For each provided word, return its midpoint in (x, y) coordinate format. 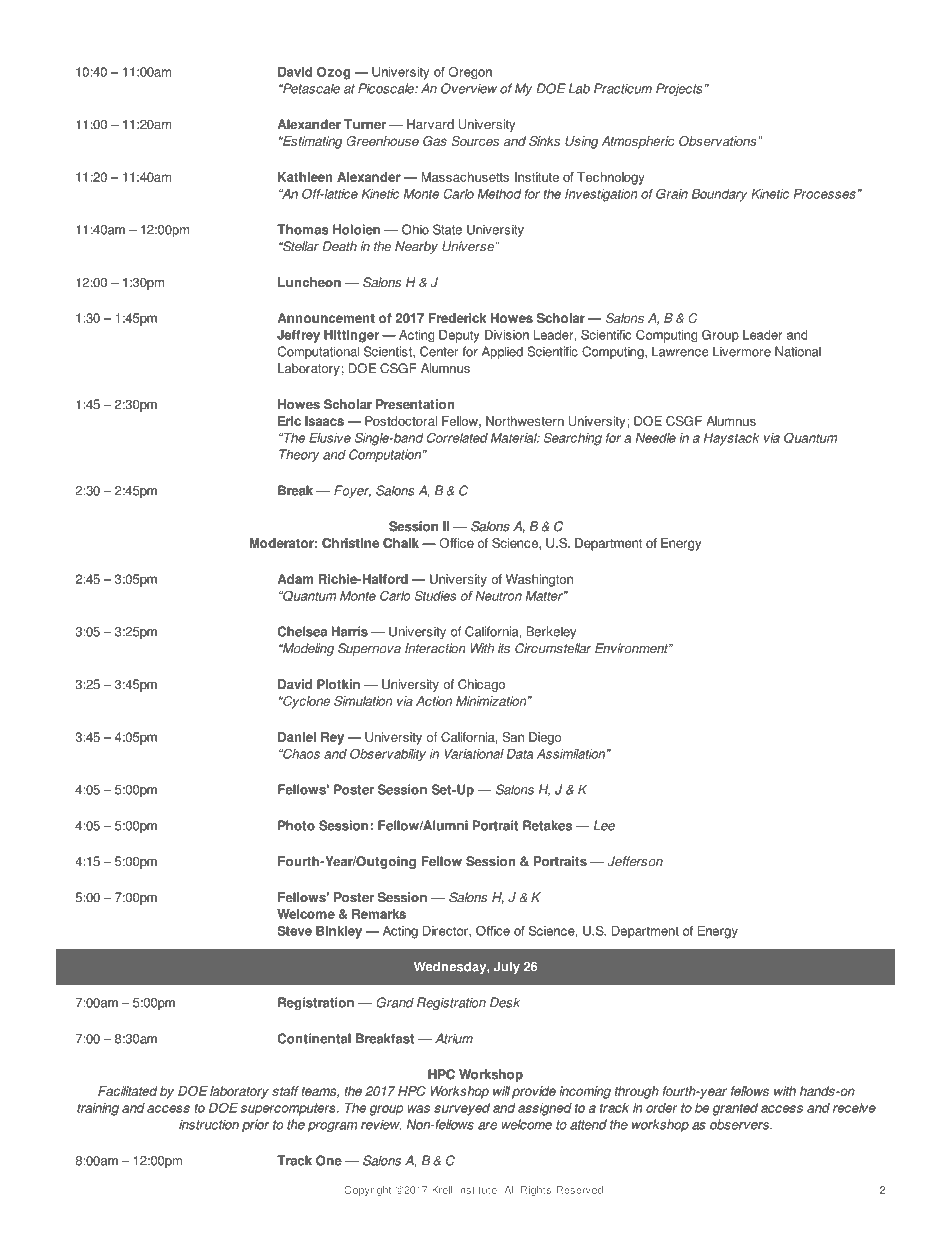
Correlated (457, 437)
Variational (474, 754)
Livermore (742, 351)
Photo (296, 825)
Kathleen (305, 177)
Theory (299, 455)
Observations (719, 141)
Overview (469, 88)
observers (740, 1124)
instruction (209, 1124)
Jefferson (635, 861)
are (487, 1126)
